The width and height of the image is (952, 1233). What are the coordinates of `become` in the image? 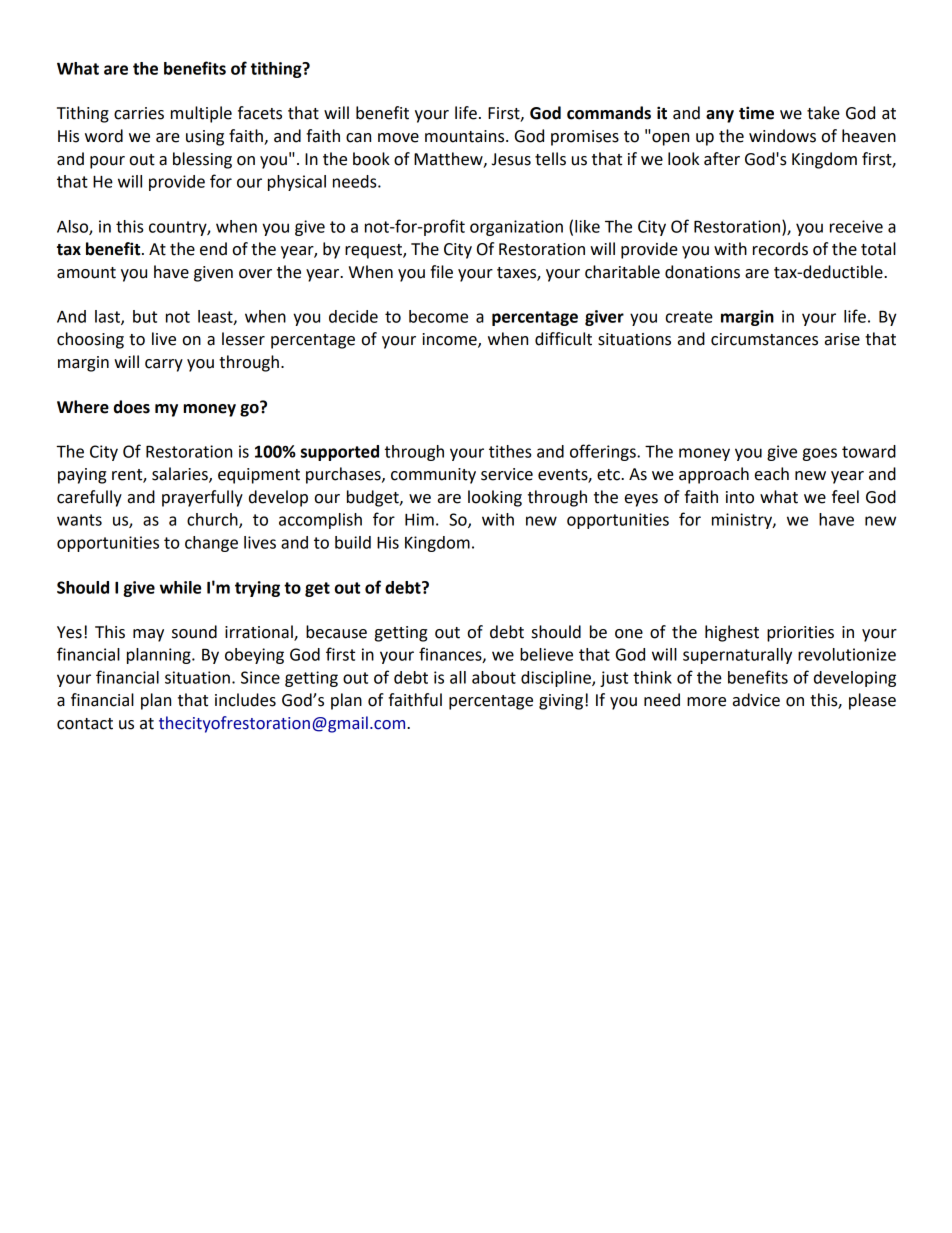 It's located at (438, 316).
